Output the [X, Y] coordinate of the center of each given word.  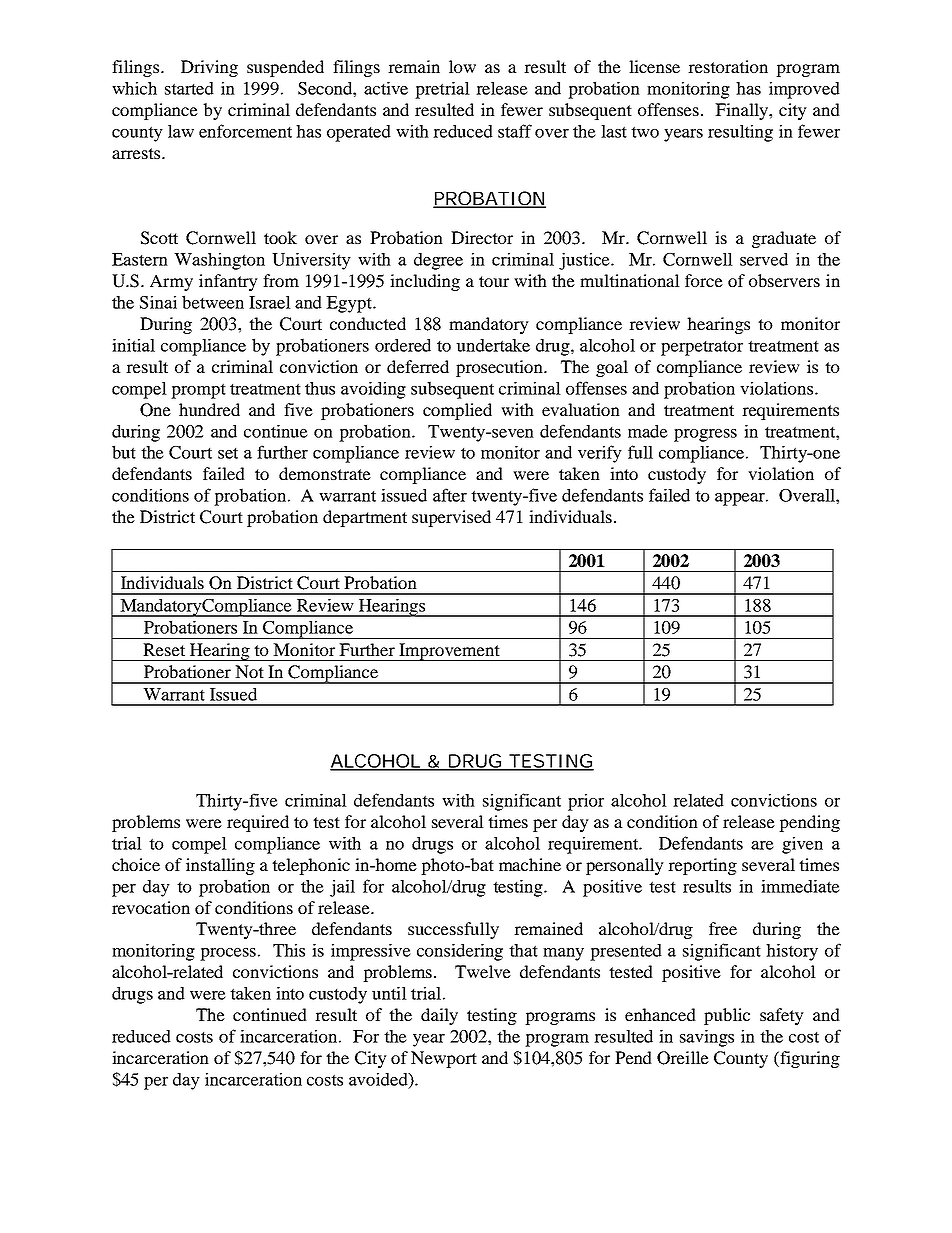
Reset [164, 649]
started [189, 88]
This [289, 950]
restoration [728, 66]
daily [439, 1016]
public [727, 1016]
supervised [451, 518]
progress [705, 435]
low [462, 66]
